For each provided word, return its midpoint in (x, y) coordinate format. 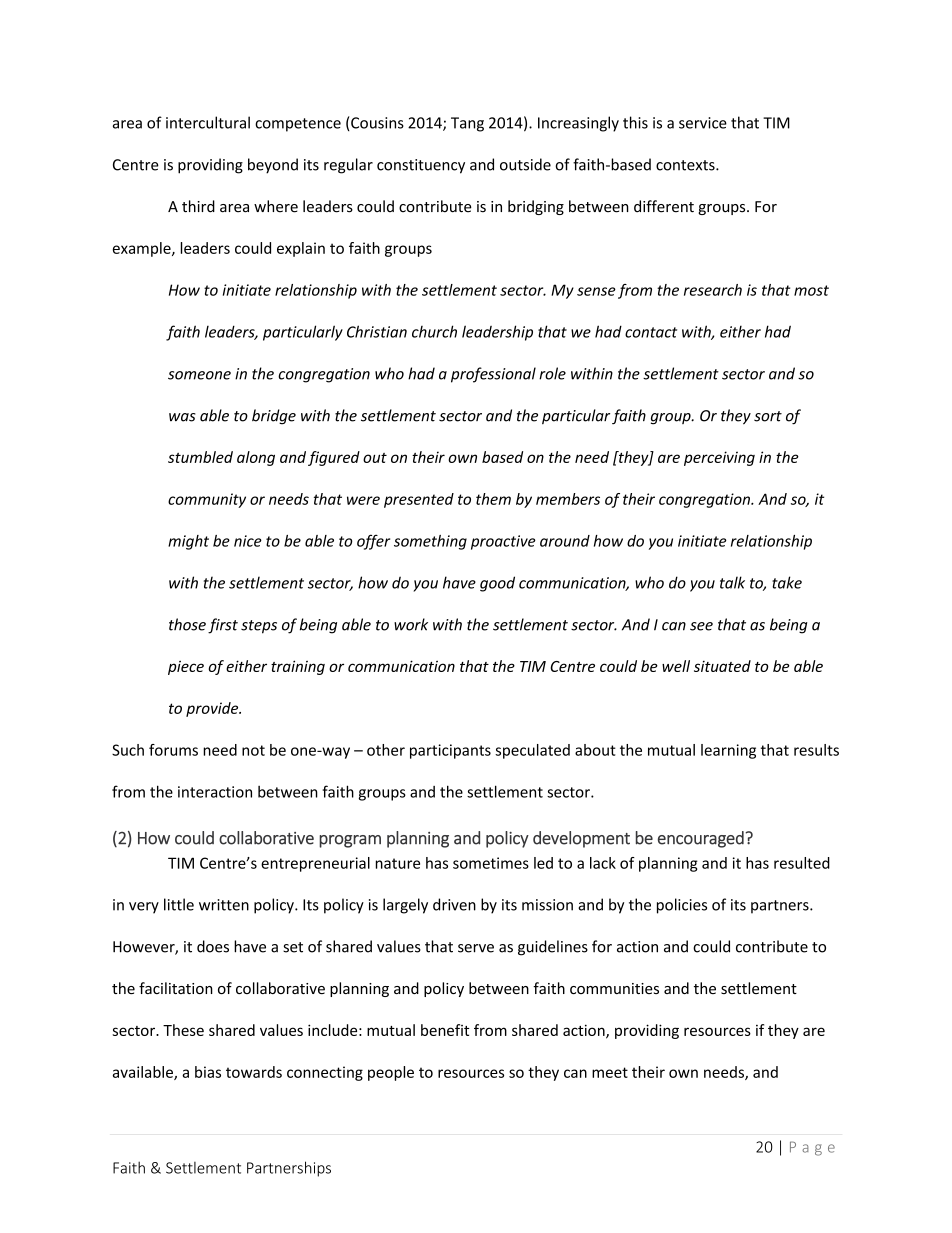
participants (450, 751)
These (183, 1030)
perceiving (719, 458)
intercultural (208, 122)
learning (728, 751)
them (493, 499)
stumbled (200, 457)
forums (173, 750)
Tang (467, 124)
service (703, 123)
